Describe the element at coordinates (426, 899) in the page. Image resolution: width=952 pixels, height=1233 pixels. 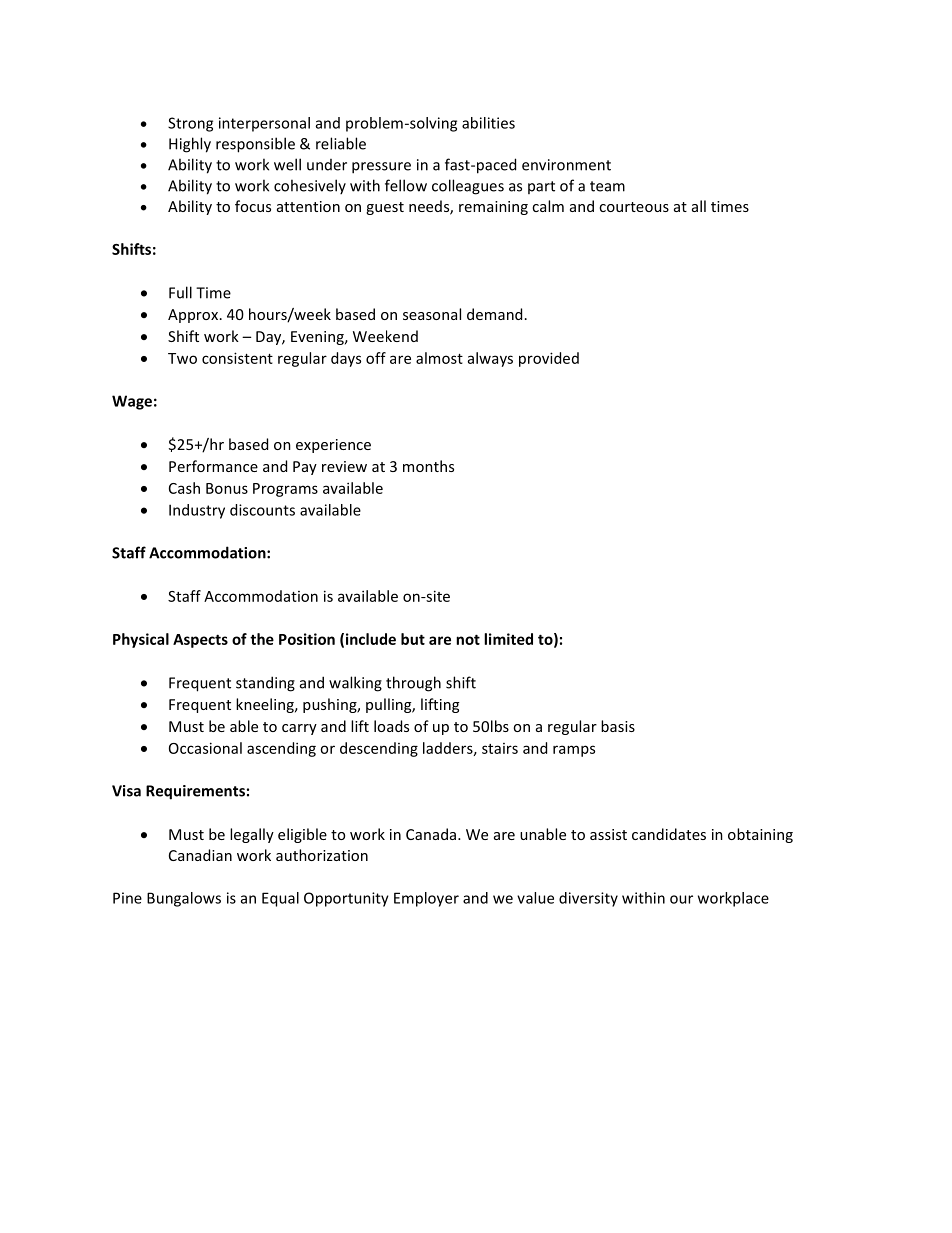
I see `Employer` at that location.
